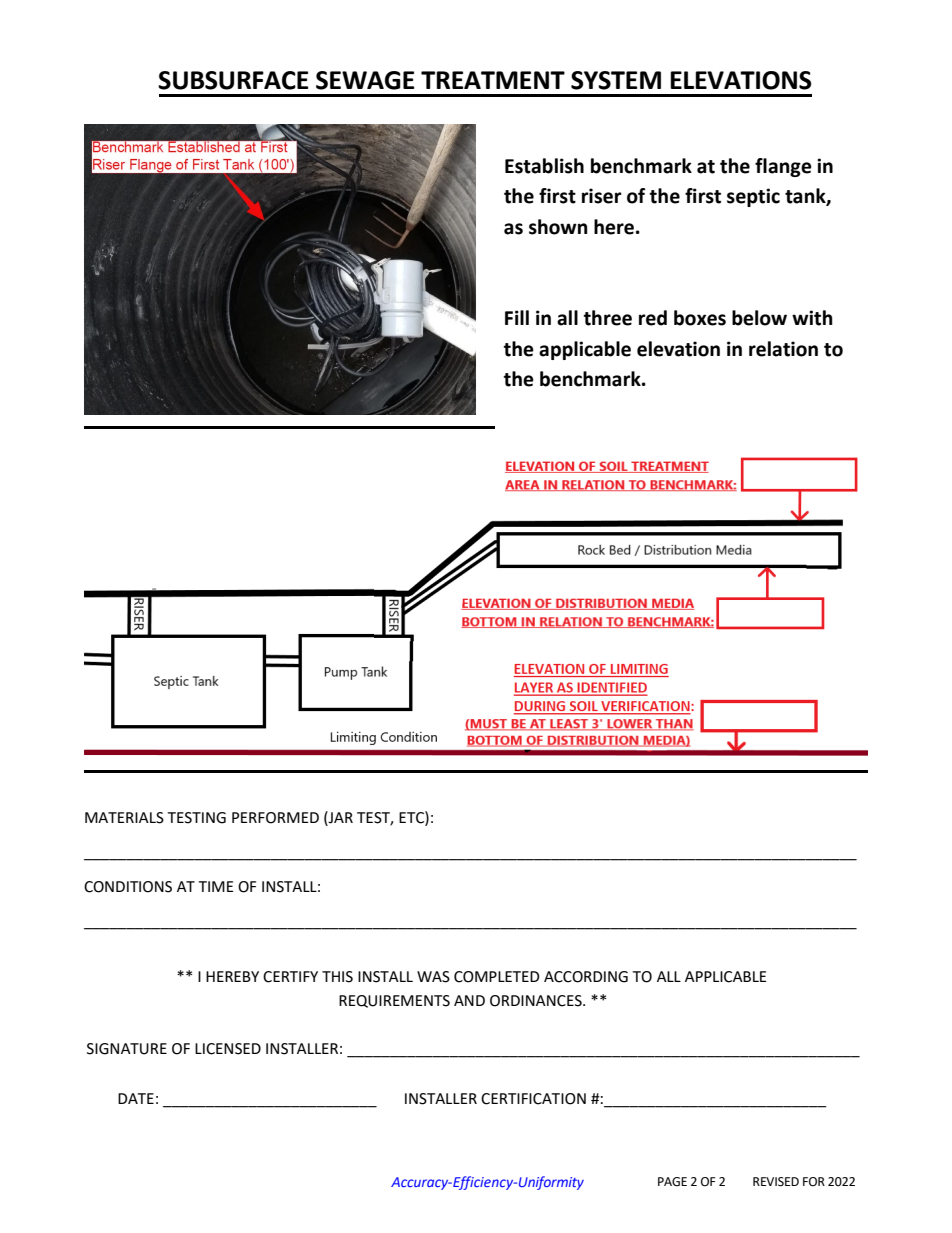 The image size is (952, 1233). What do you see at coordinates (776, 1182) in the screenshot?
I see `REVISED` at bounding box center [776, 1182].
